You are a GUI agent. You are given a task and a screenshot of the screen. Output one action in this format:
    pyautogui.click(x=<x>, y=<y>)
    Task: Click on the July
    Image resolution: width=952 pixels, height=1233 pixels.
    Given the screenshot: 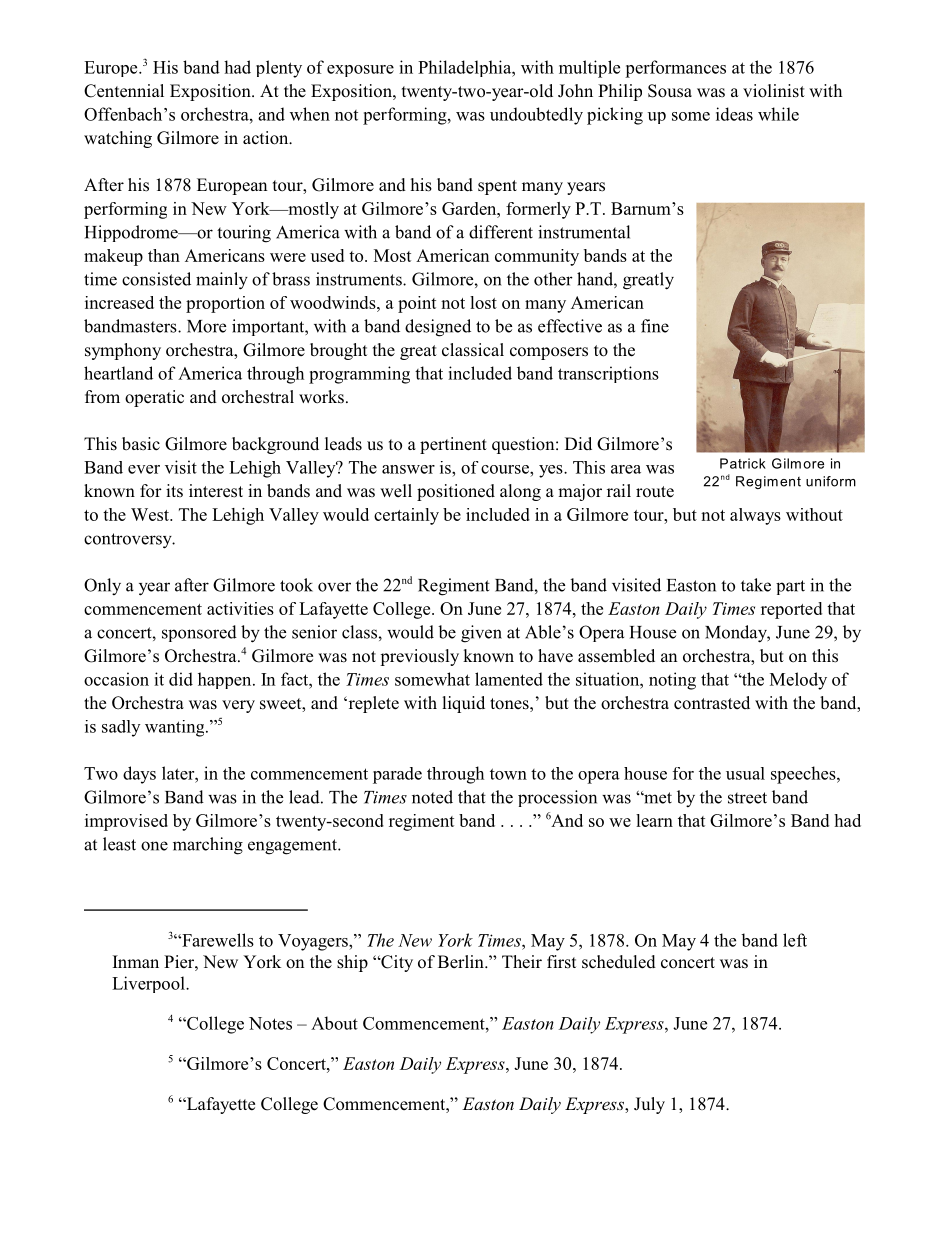 What is the action you would take?
    pyautogui.click(x=649, y=1105)
